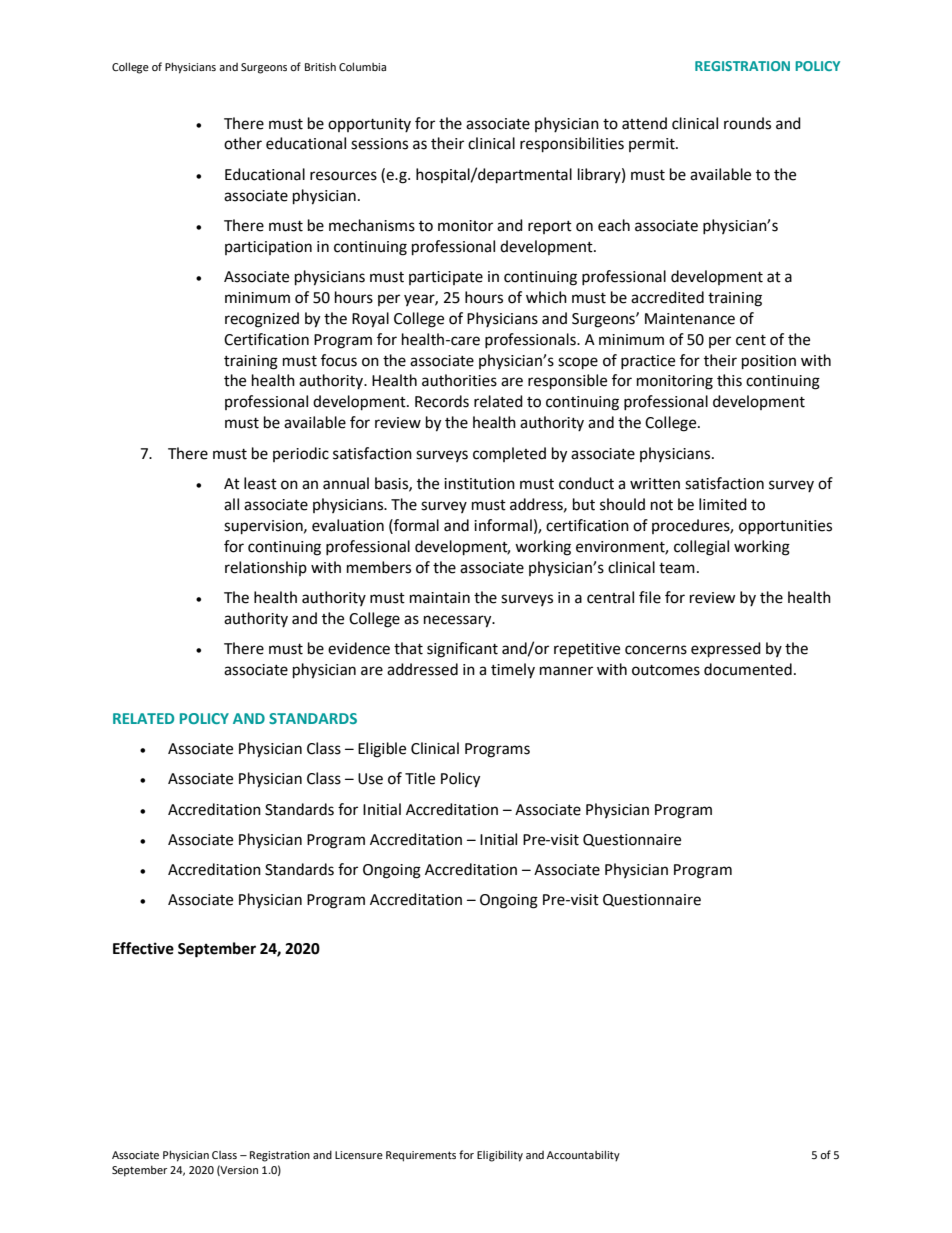 Image resolution: width=952 pixels, height=1233 pixels. What do you see at coordinates (655, 484) in the screenshot?
I see `written` at bounding box center [655, 484].
